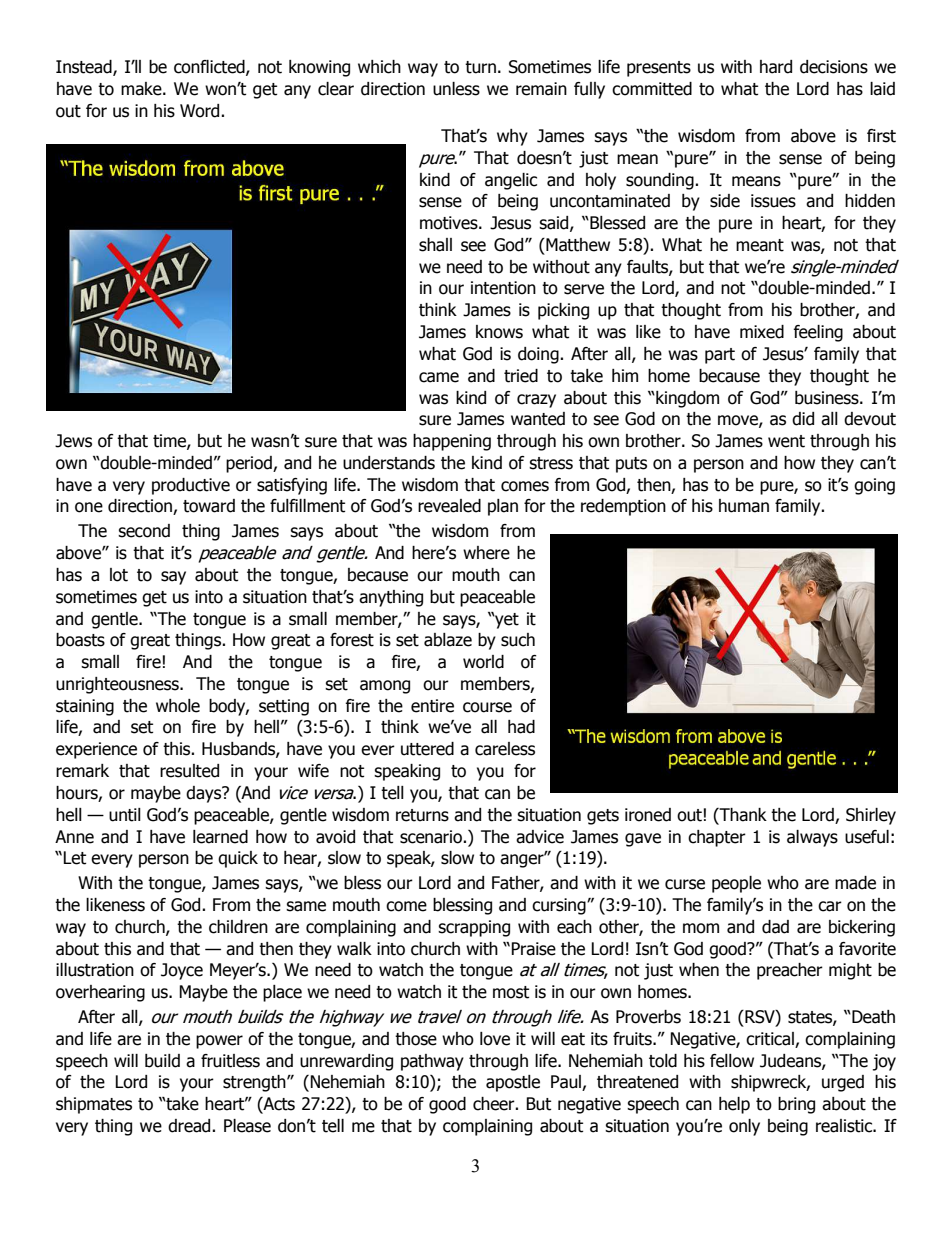 The image size is (952, 1233). What do you see at coordinates (513, 1083) in the image?
I see `apostle` at bounding box center [513, 1083].
